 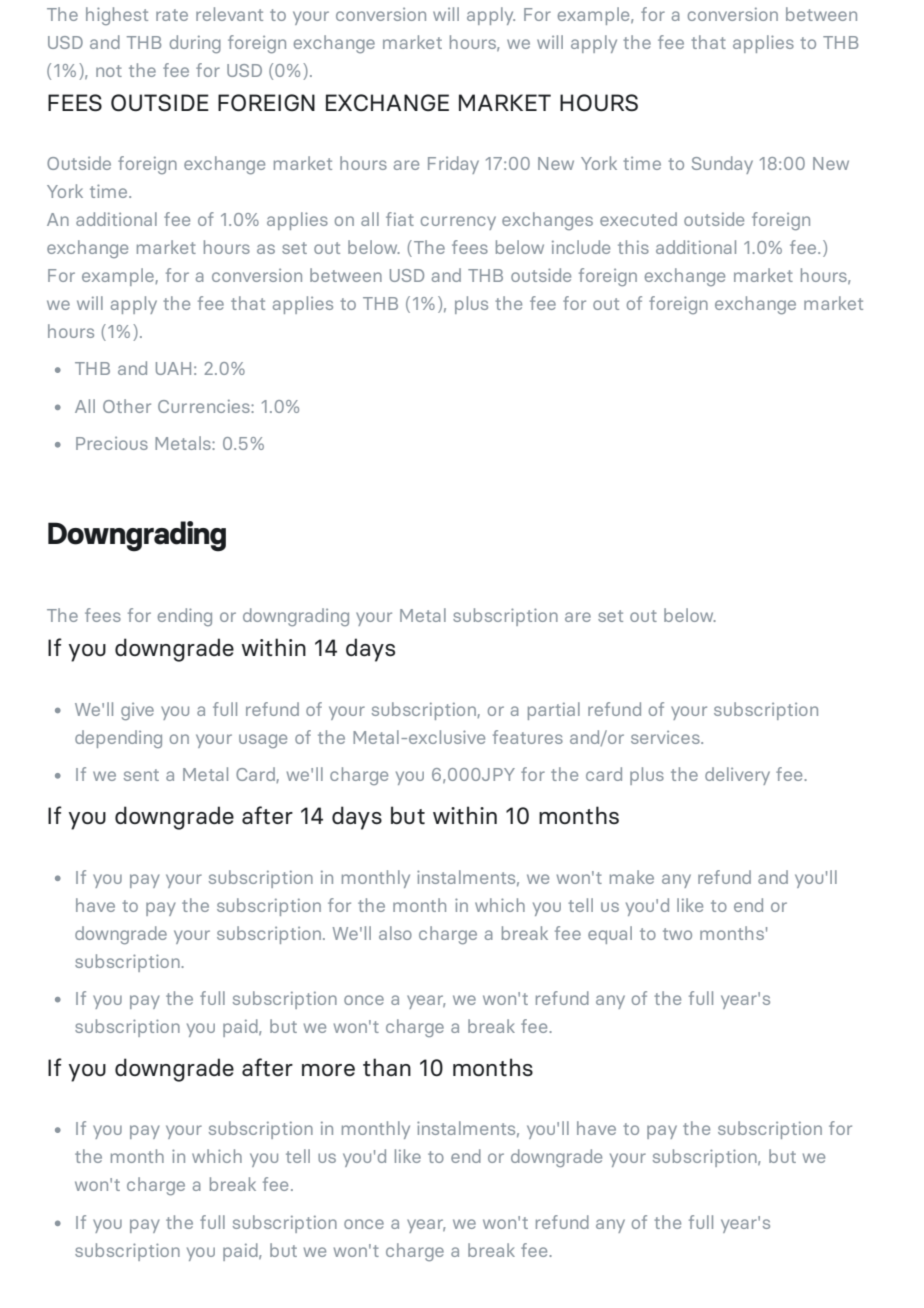 I want to click on Friday, so click(x=453, y=165).
